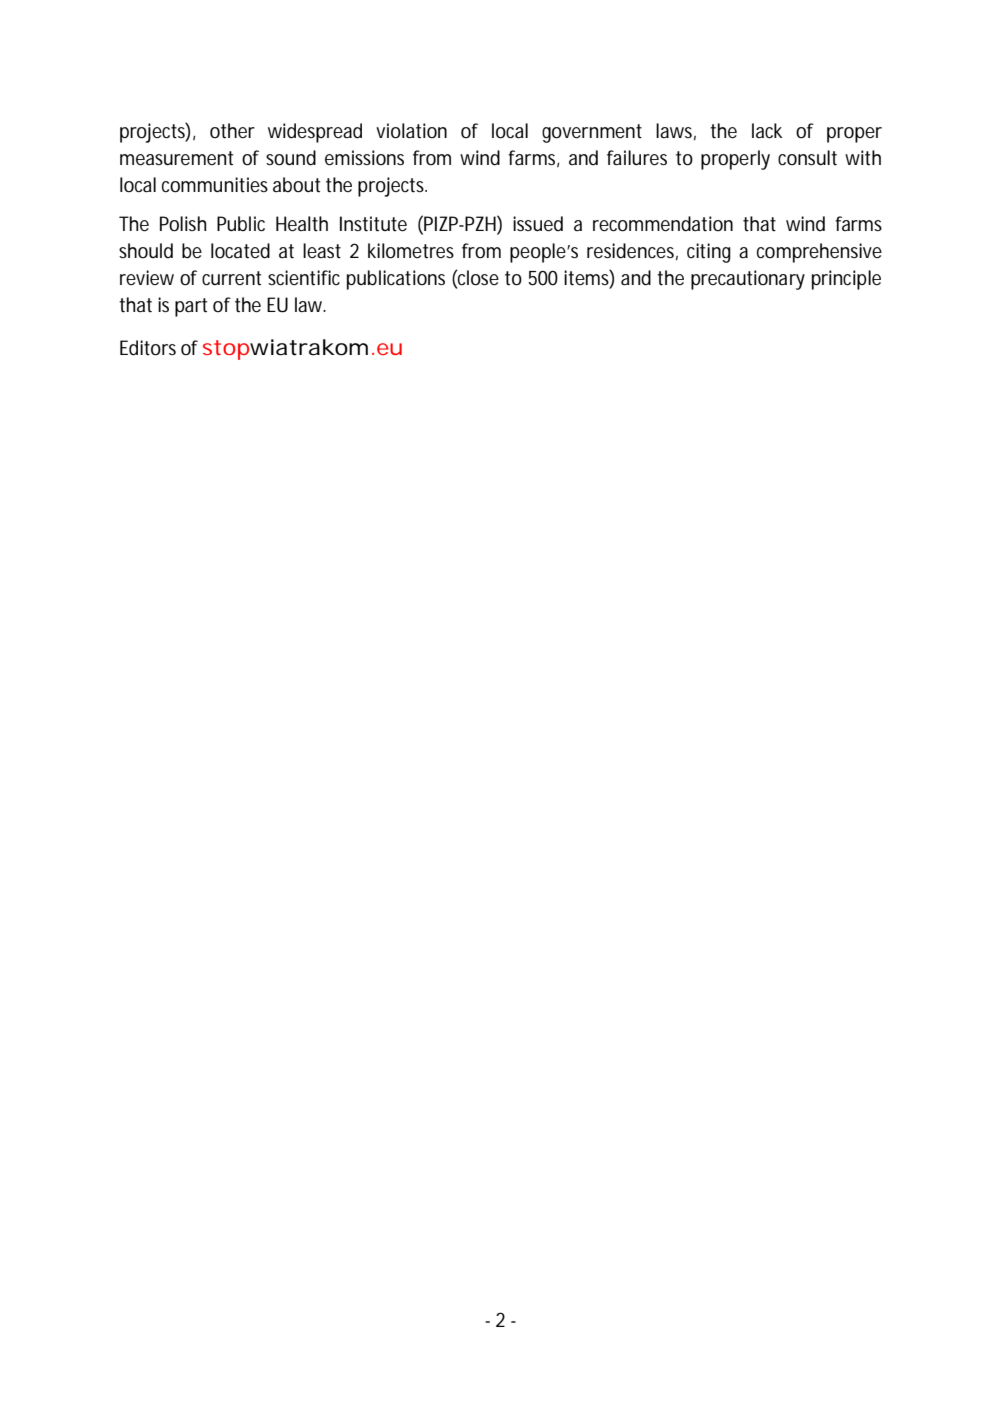 Image resolution: width=1002 pixels, height=1417 pixels. I want to click on issued, so click(538, 224).
